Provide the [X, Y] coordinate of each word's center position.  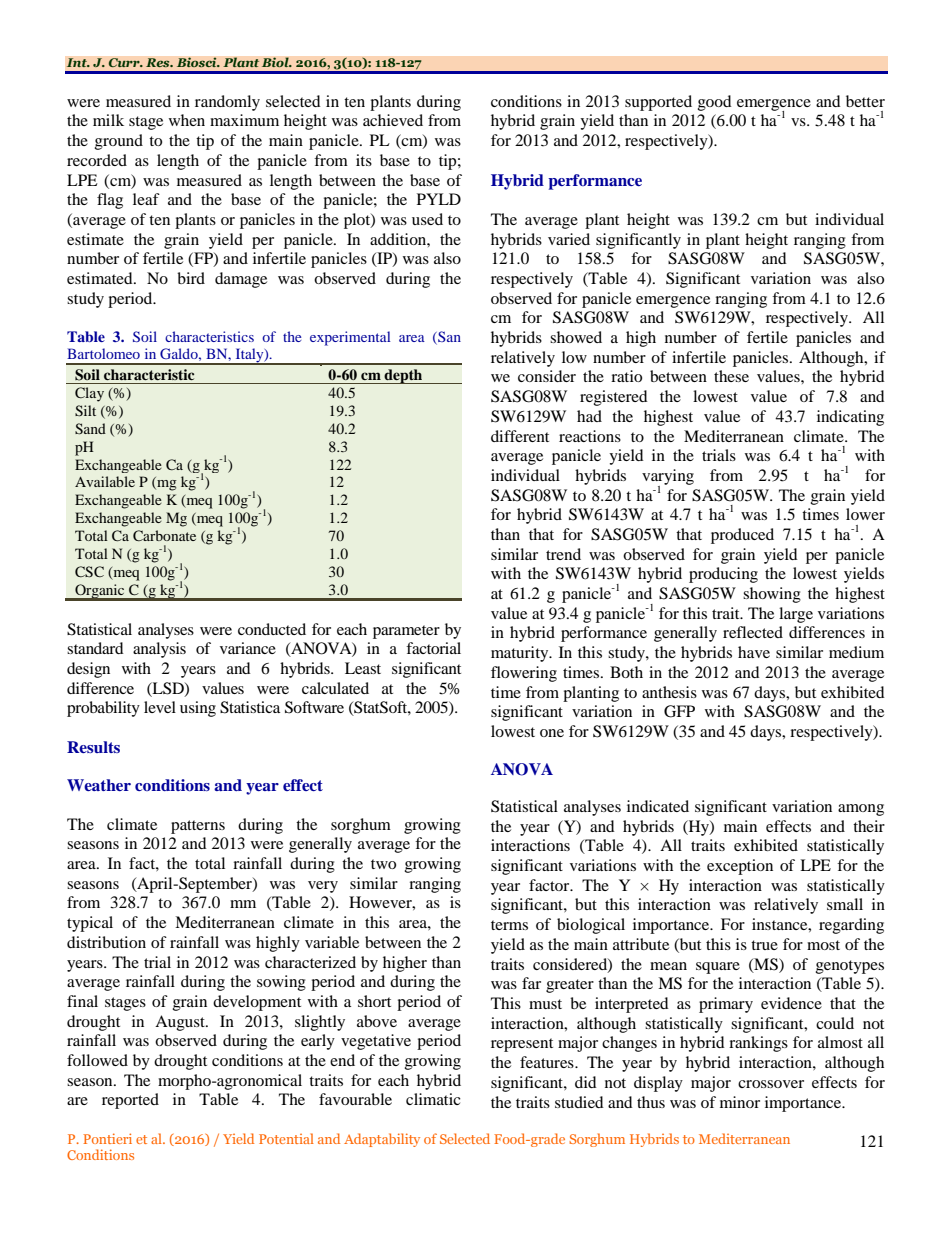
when [187, 120]
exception [740, 867]
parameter [406, 632]
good [715, 103]
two [383, 864]
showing [772, 595]
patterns [198, 827]
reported [130, 1101]
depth [403, 376]
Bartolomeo [103, 353]
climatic [433, 1099]
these [731, 376]
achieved [393, 120]
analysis [159, 650]
